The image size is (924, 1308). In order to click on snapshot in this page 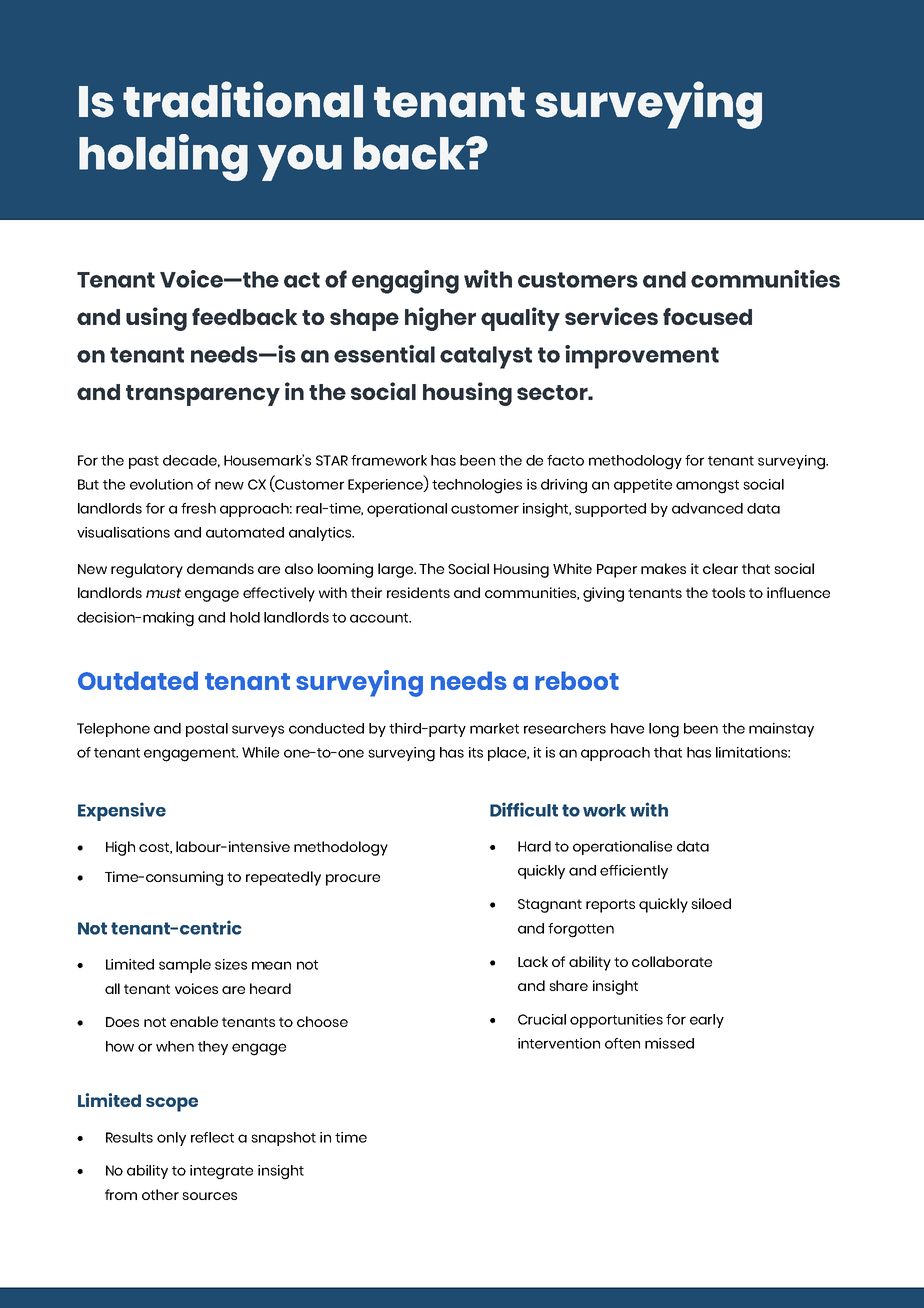, I will do `click(283, 1139)`.
